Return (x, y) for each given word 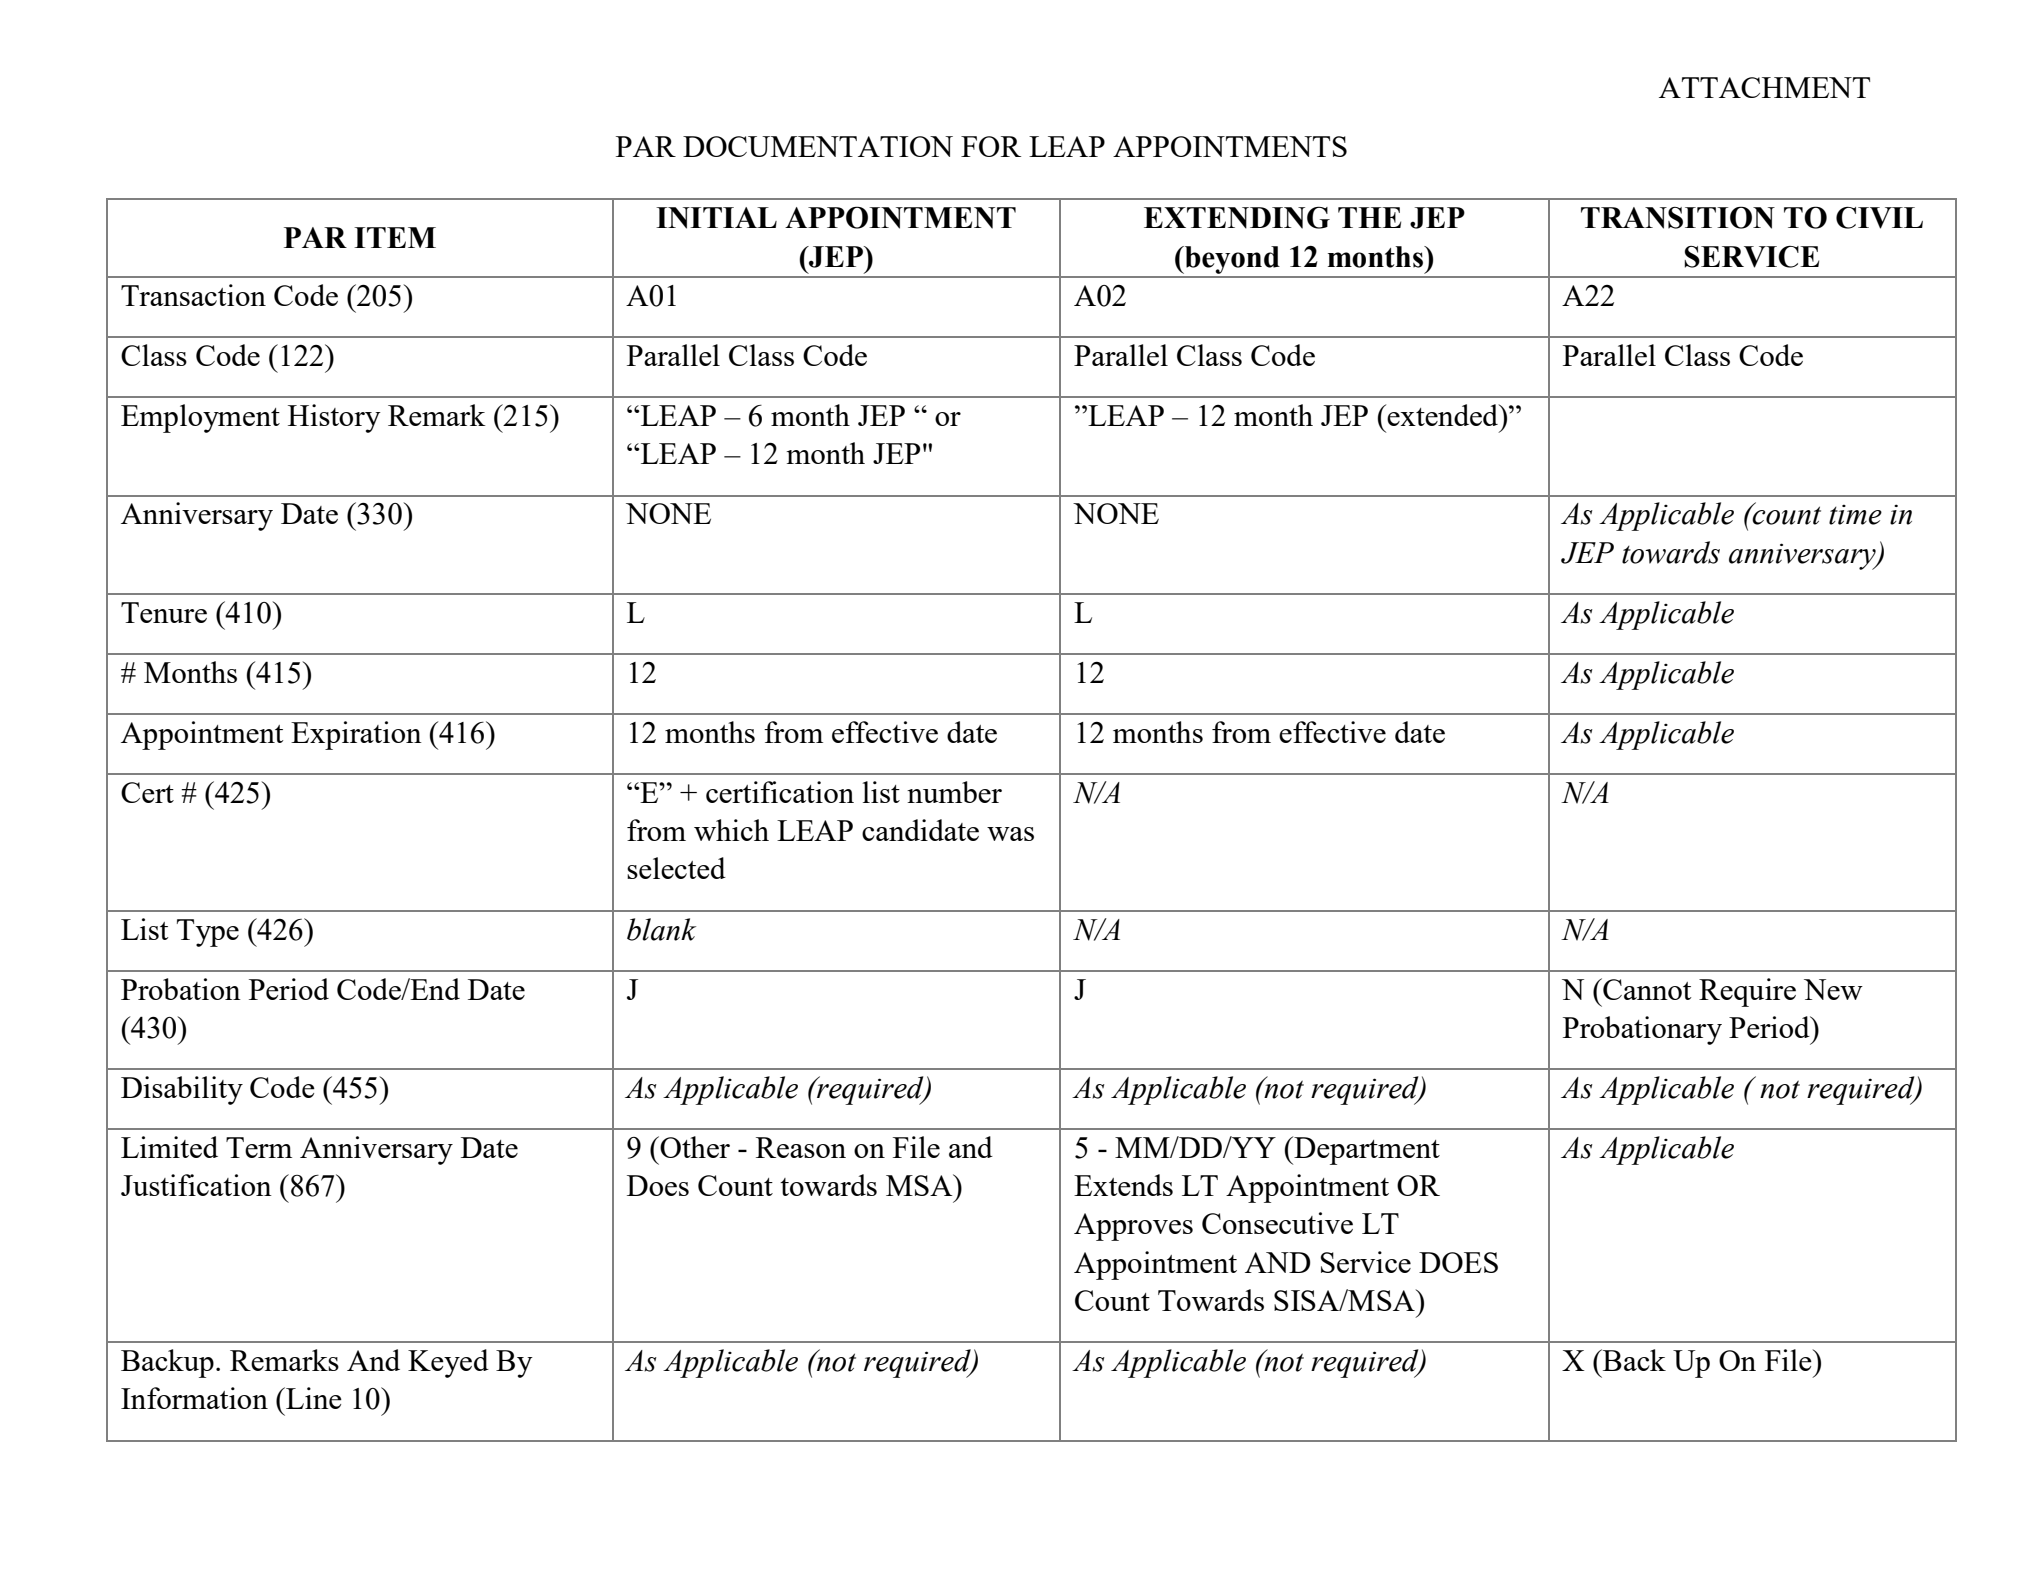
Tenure (164, 612)
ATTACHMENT (1764, 87)
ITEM (395, 237)
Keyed (448, 1363)
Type (208, 933)
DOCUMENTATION (818, 146)
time (1855, 515)
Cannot (1646, 989)
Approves (1133, 1227)
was (1010, 834)
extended (1443, 415)
